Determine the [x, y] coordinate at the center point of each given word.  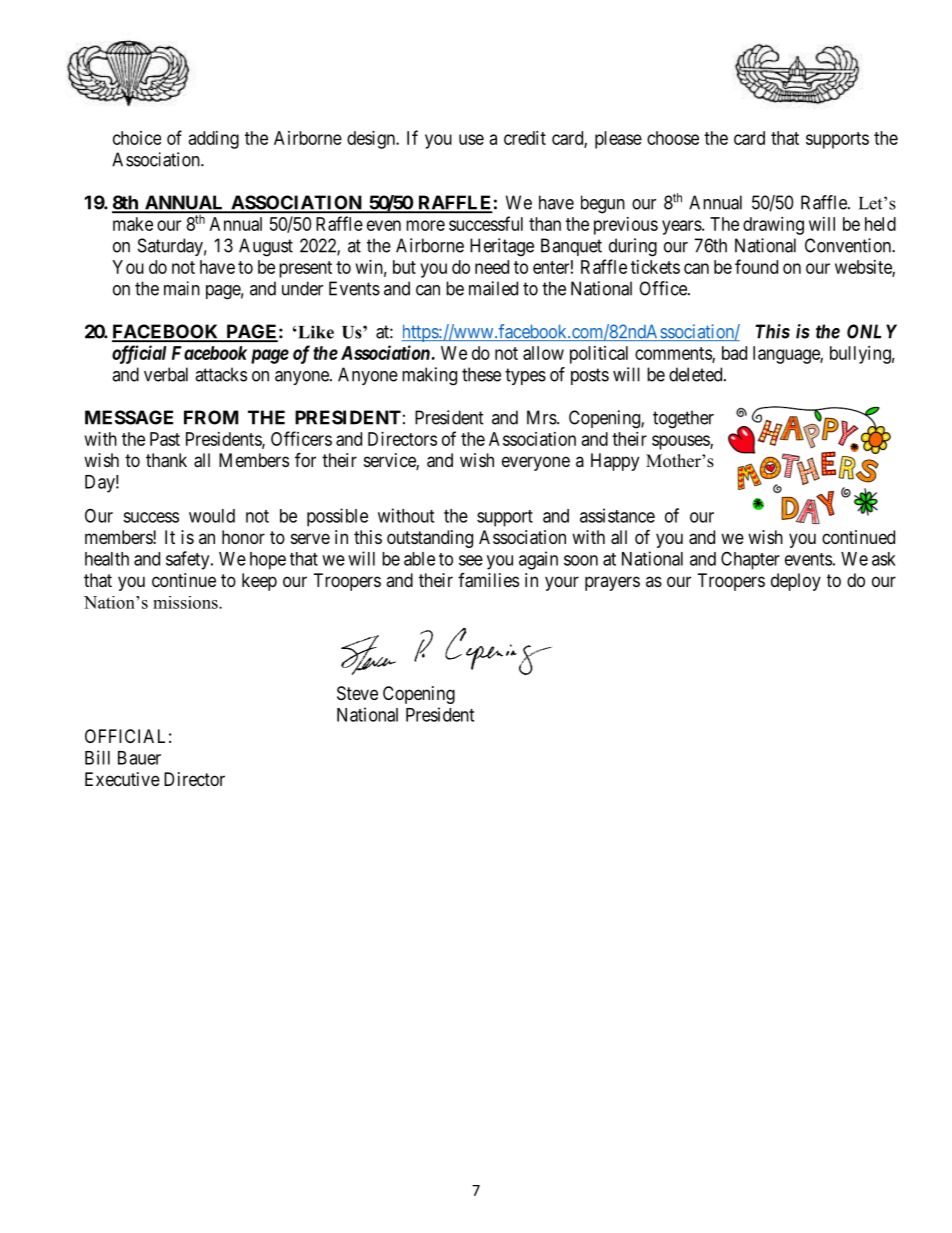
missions [186, 602]
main [182, 288]
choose [673, 138]
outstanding [430, 539]
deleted [697, 374]
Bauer [139, 758]
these [481, 374]
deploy [796, 582]
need [492, 267]
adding [214, 140]
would [212, 516]
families [488, 580]
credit [525, 138]
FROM [211, 417]
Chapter [750, 560]
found [756, 266]
